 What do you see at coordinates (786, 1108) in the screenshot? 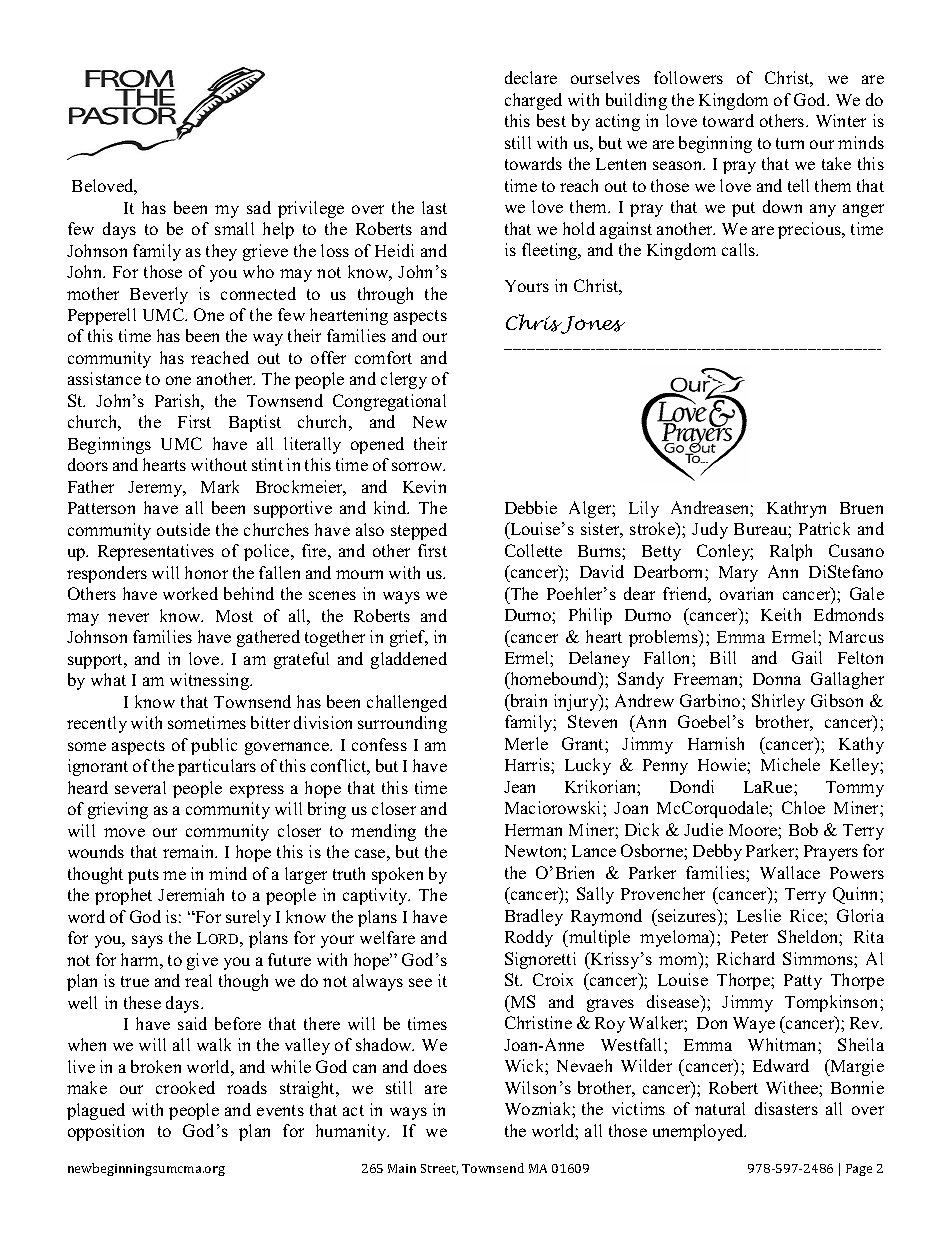
I see `disasters` at bounding box center [786, 1108].
